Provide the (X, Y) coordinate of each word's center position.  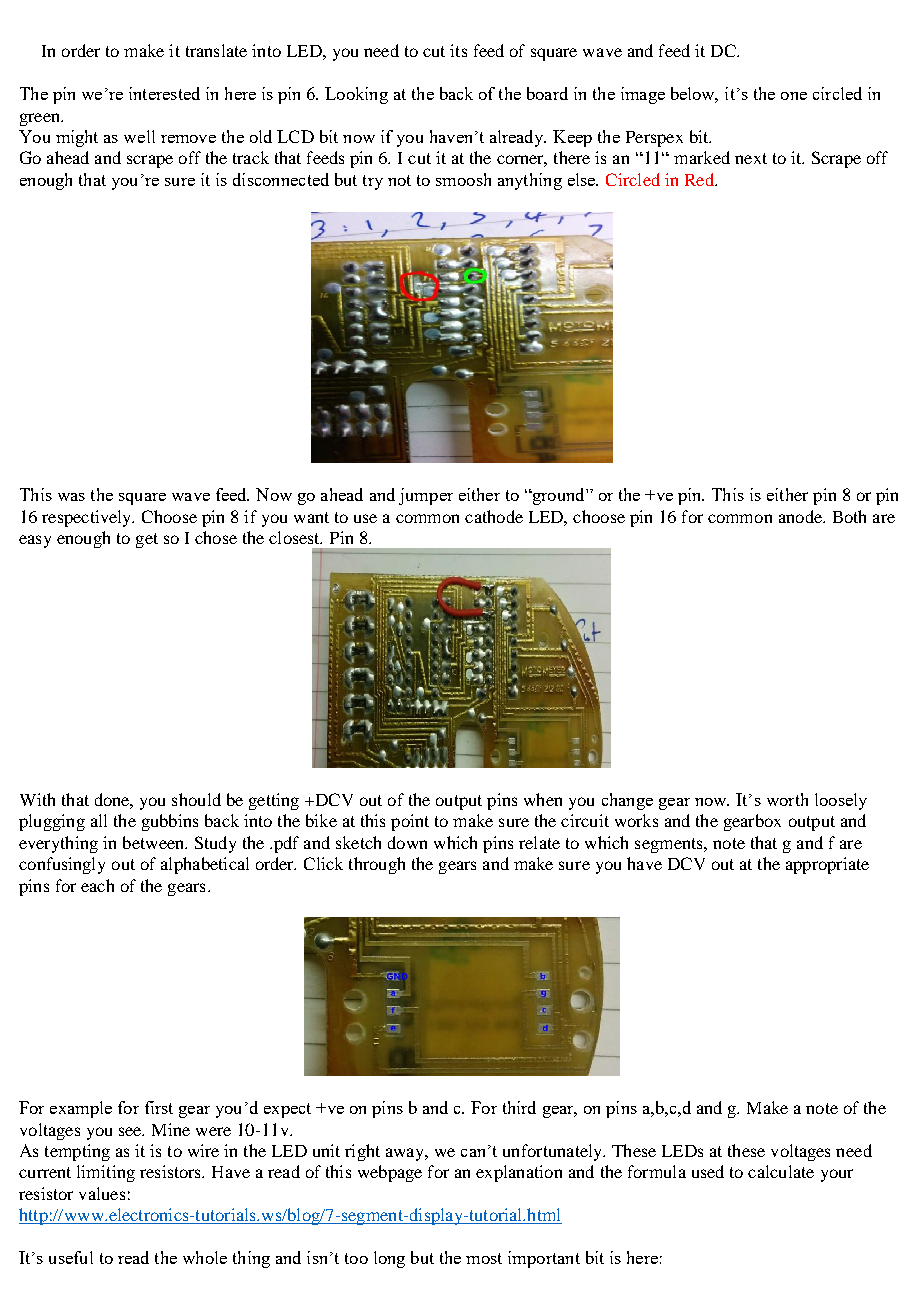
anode (801, 516)
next (751, 158)
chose (216, 537)
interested (164, 93)
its (458, 50)
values (102, 1193)
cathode (494, 516)
